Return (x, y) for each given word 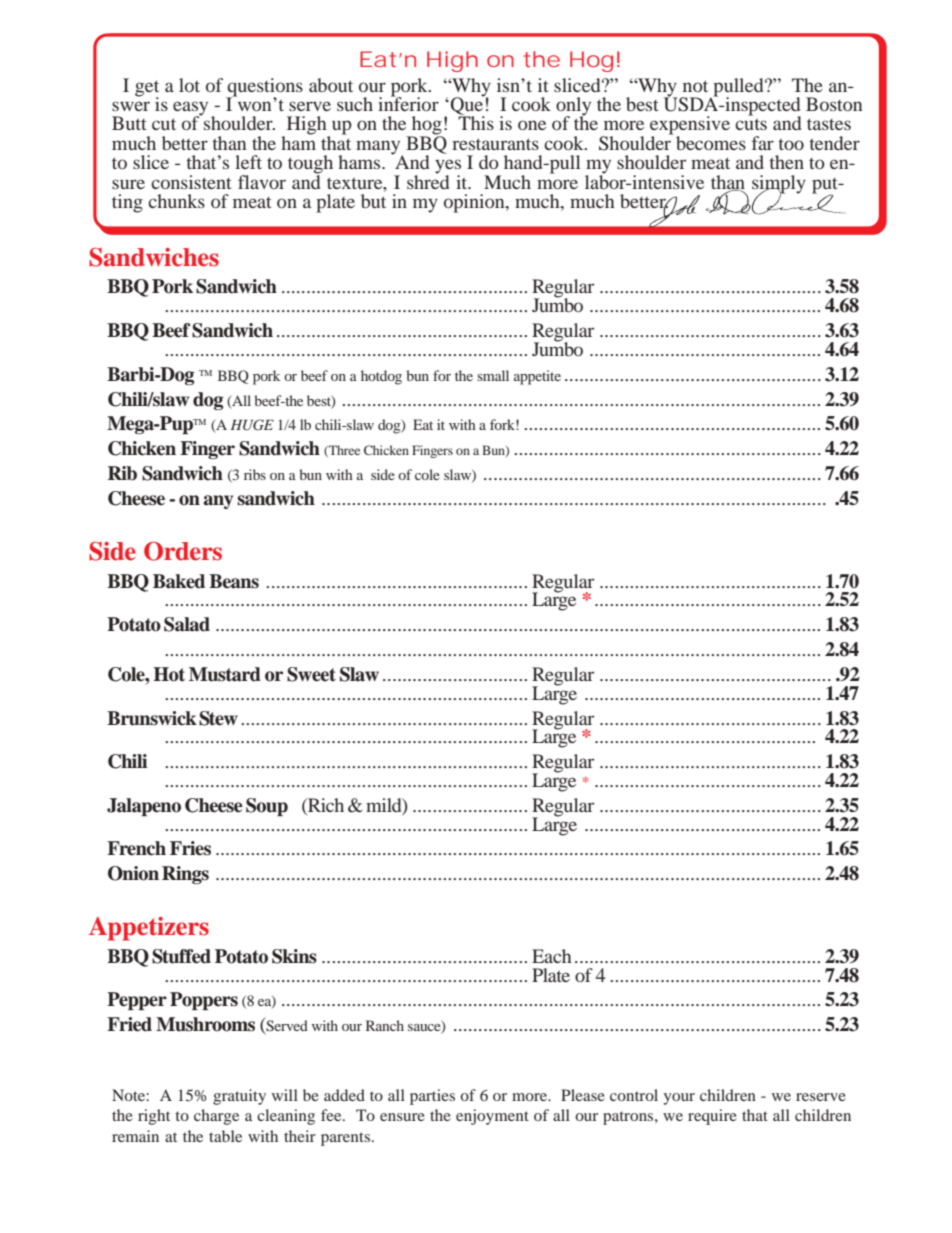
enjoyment (492, 1117)
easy (190, 109)
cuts (751, 124)
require (712, 1117)
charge (216, 1117)
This (476, 122)
